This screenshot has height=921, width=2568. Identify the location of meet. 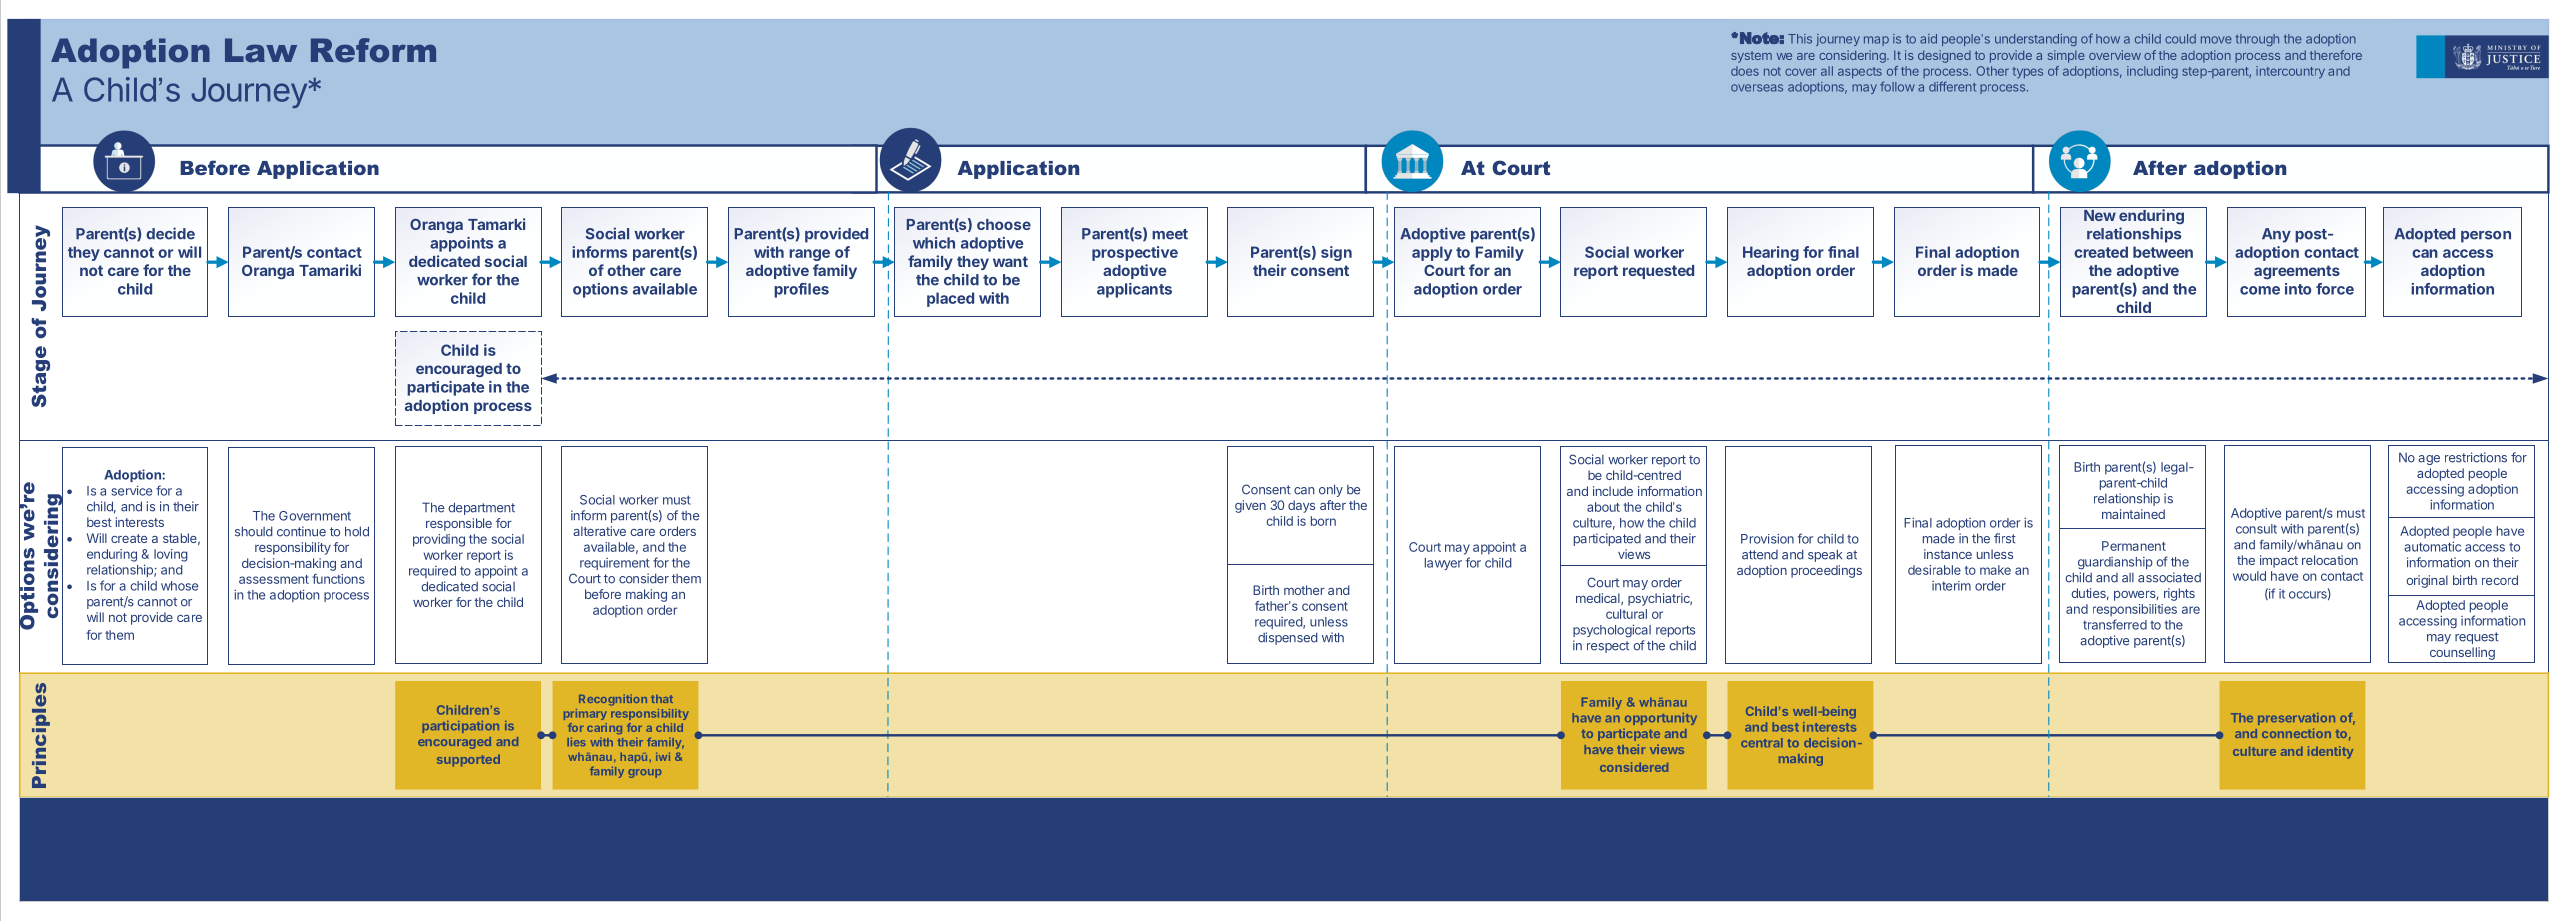
(1170, 234).
